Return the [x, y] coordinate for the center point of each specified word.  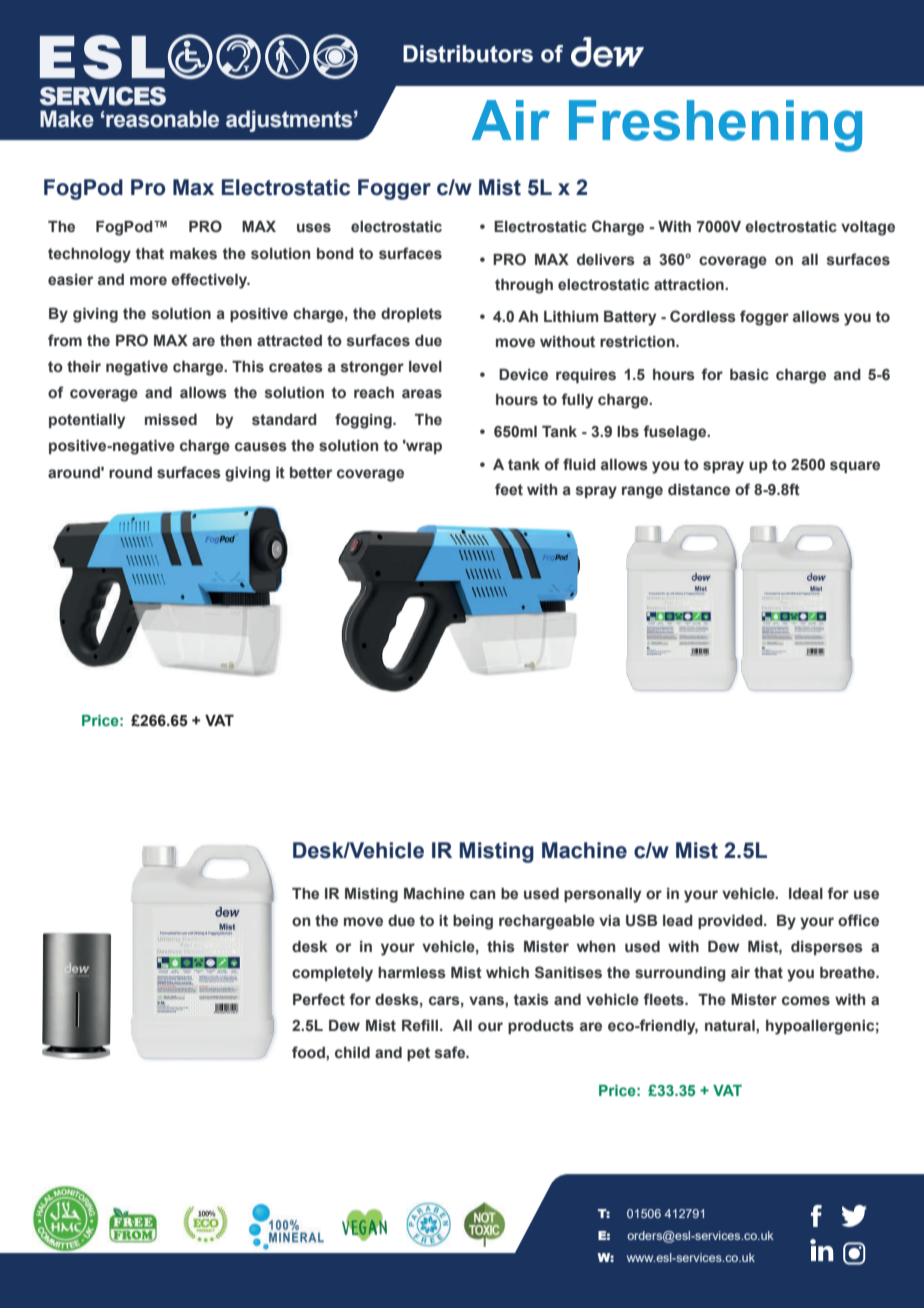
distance [699, 490]
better [311, 473]
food [309, 1052]
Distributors [468, 54]
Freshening [715, 126]
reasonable [162, 119]
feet [509, 489]
